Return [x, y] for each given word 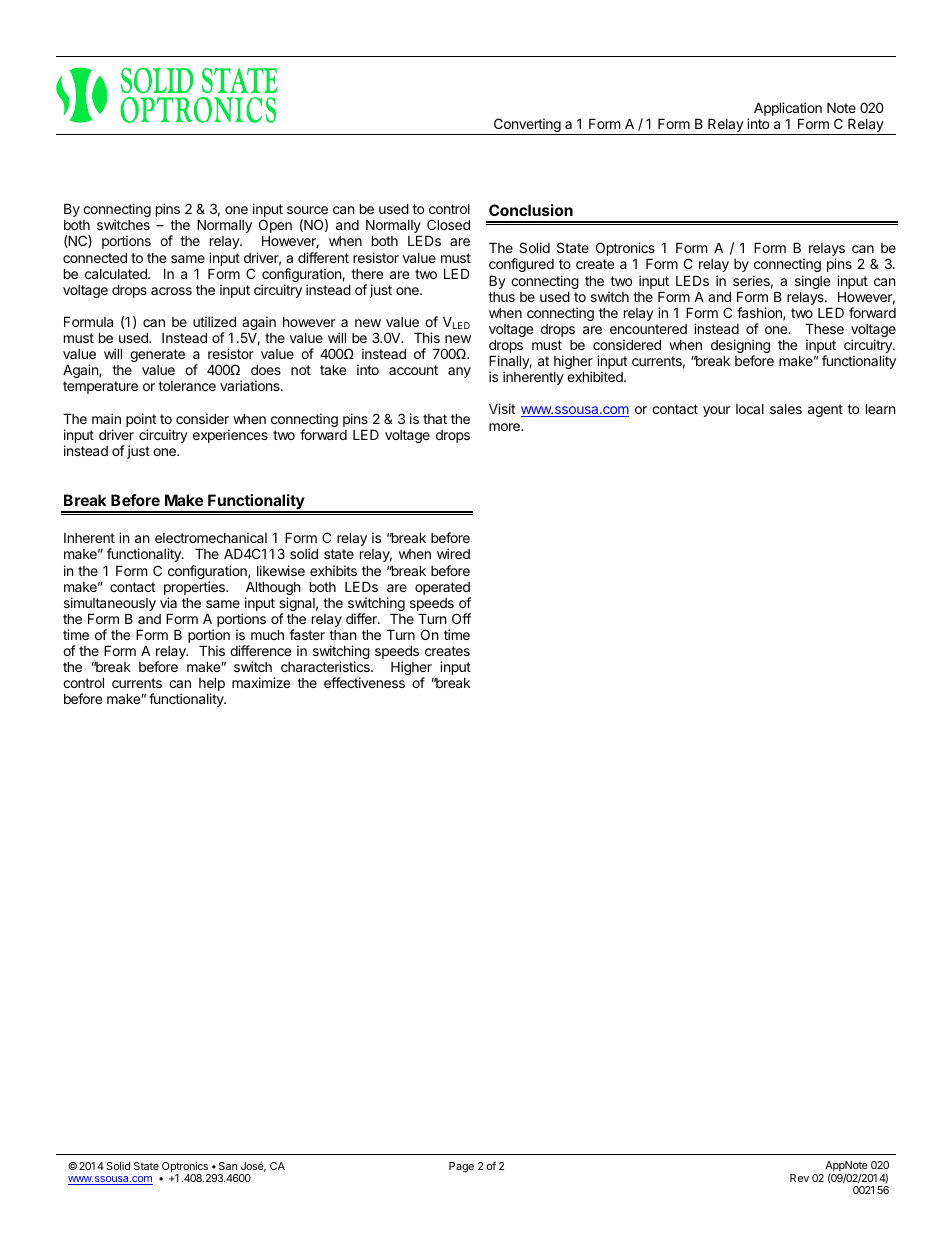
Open [275, 227]
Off [461, 618]
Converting [527, 126]
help [212, 685]
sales [786, 409]
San [228, 1166]
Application [788, 110]
